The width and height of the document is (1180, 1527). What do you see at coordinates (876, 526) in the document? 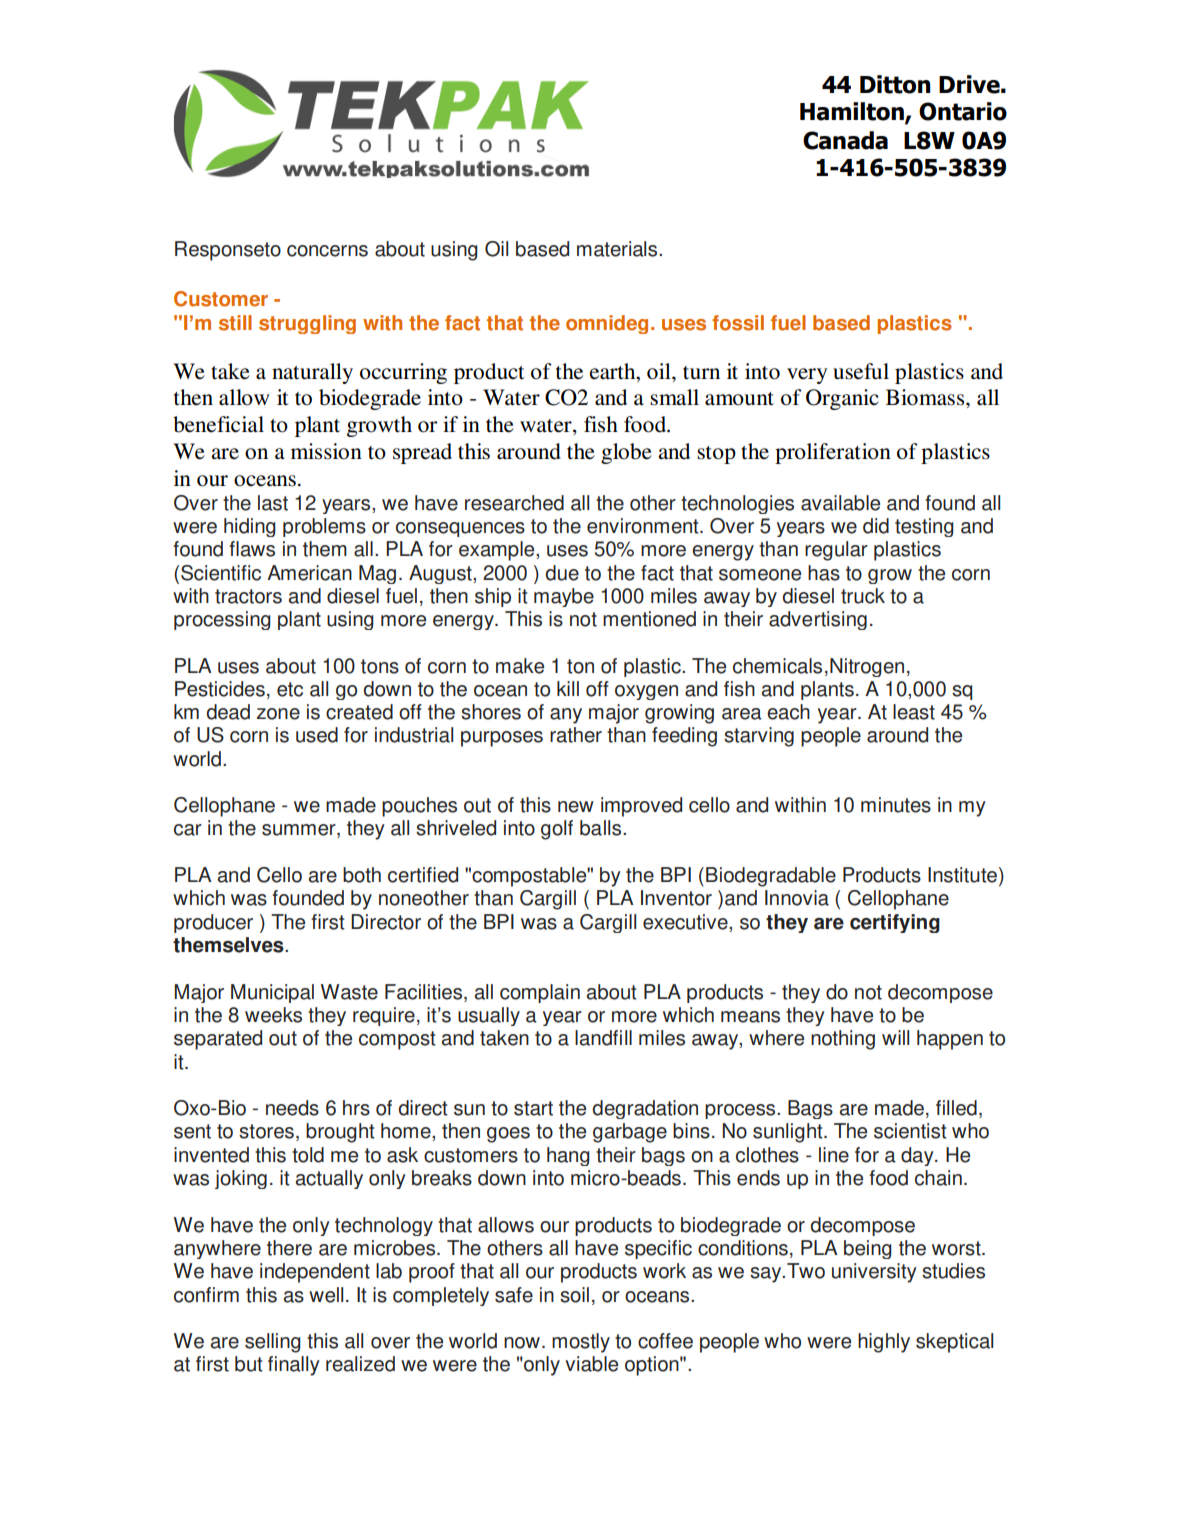
I see `did` at bounding box center [876, 526].
